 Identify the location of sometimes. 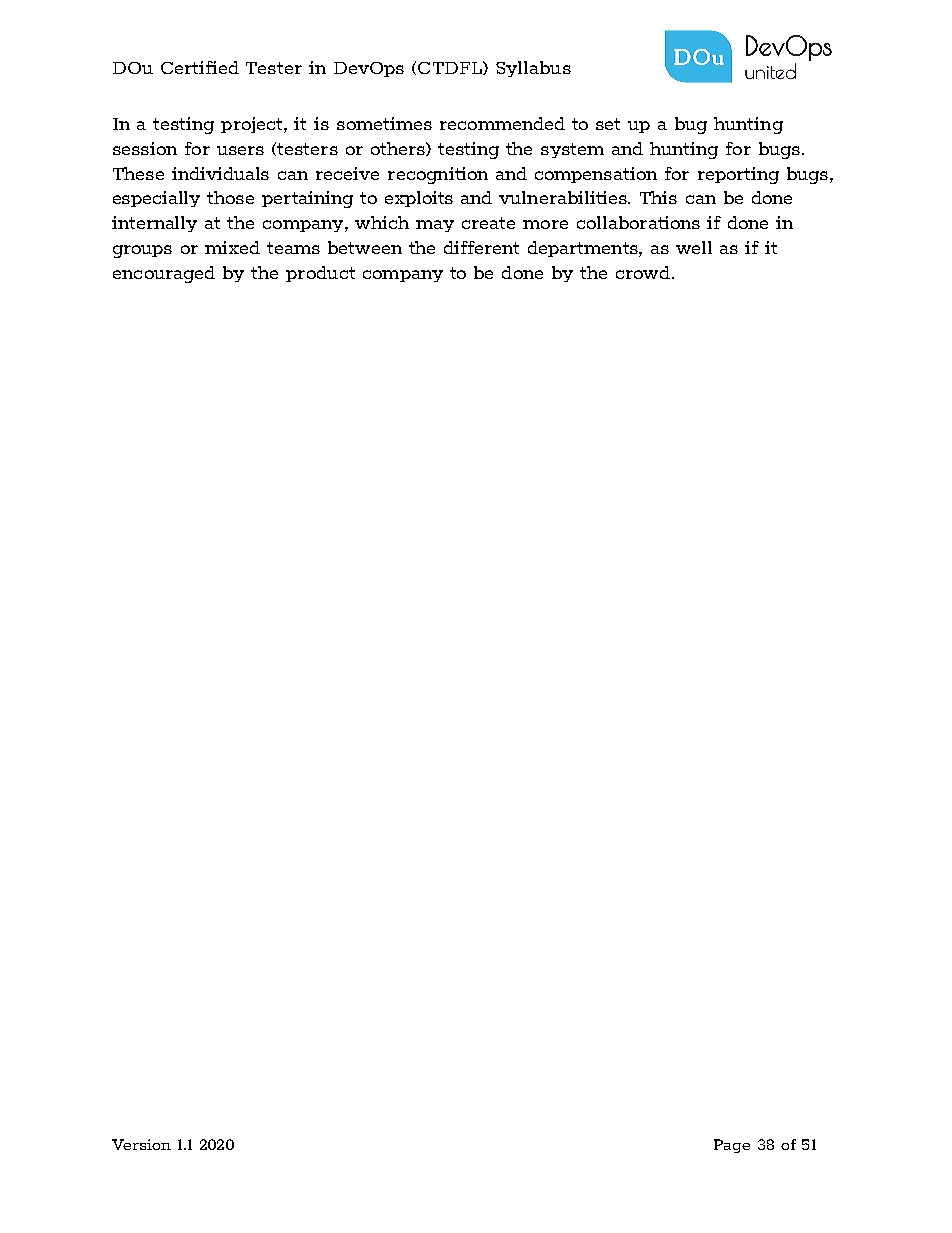
(384, 123).
